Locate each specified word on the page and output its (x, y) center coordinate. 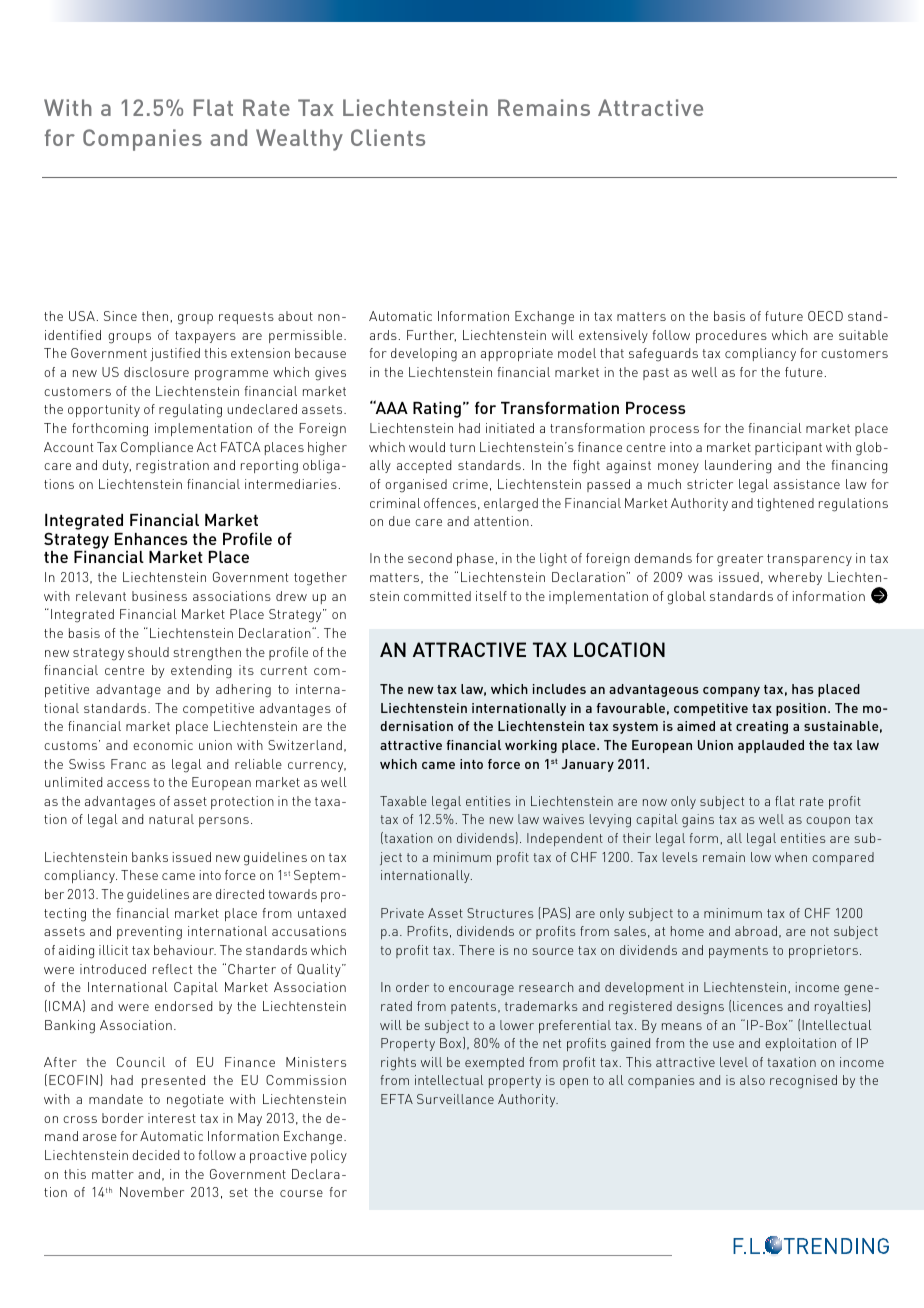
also (752, 1080)
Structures (500, 913)
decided (155, 1155)
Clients (388, 137)
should (148, 652)
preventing (149, 933)
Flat (213, 107)
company (731, 692)
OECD (825, 316)
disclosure (156, 372)
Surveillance (455, 1099)
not (820, 931)
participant (788, 448)
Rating (437, 409)
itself (491, 596)
